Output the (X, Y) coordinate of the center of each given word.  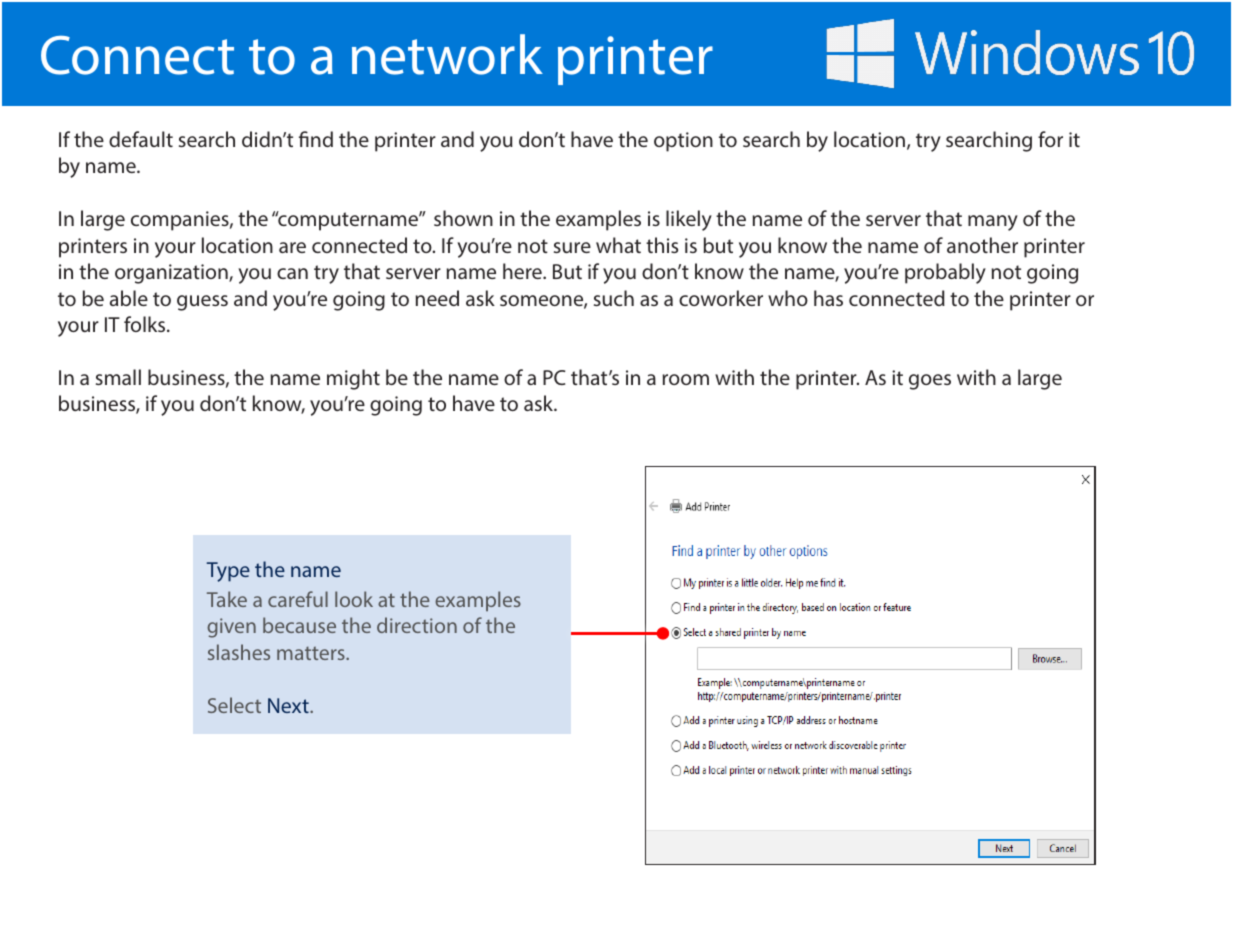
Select (234, 705)
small (118, 377)
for (1050, 139)
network (447, 54)
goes (930, 382)
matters (312, 653)
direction (417, 625)
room (685, 379)
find (316, 139)
